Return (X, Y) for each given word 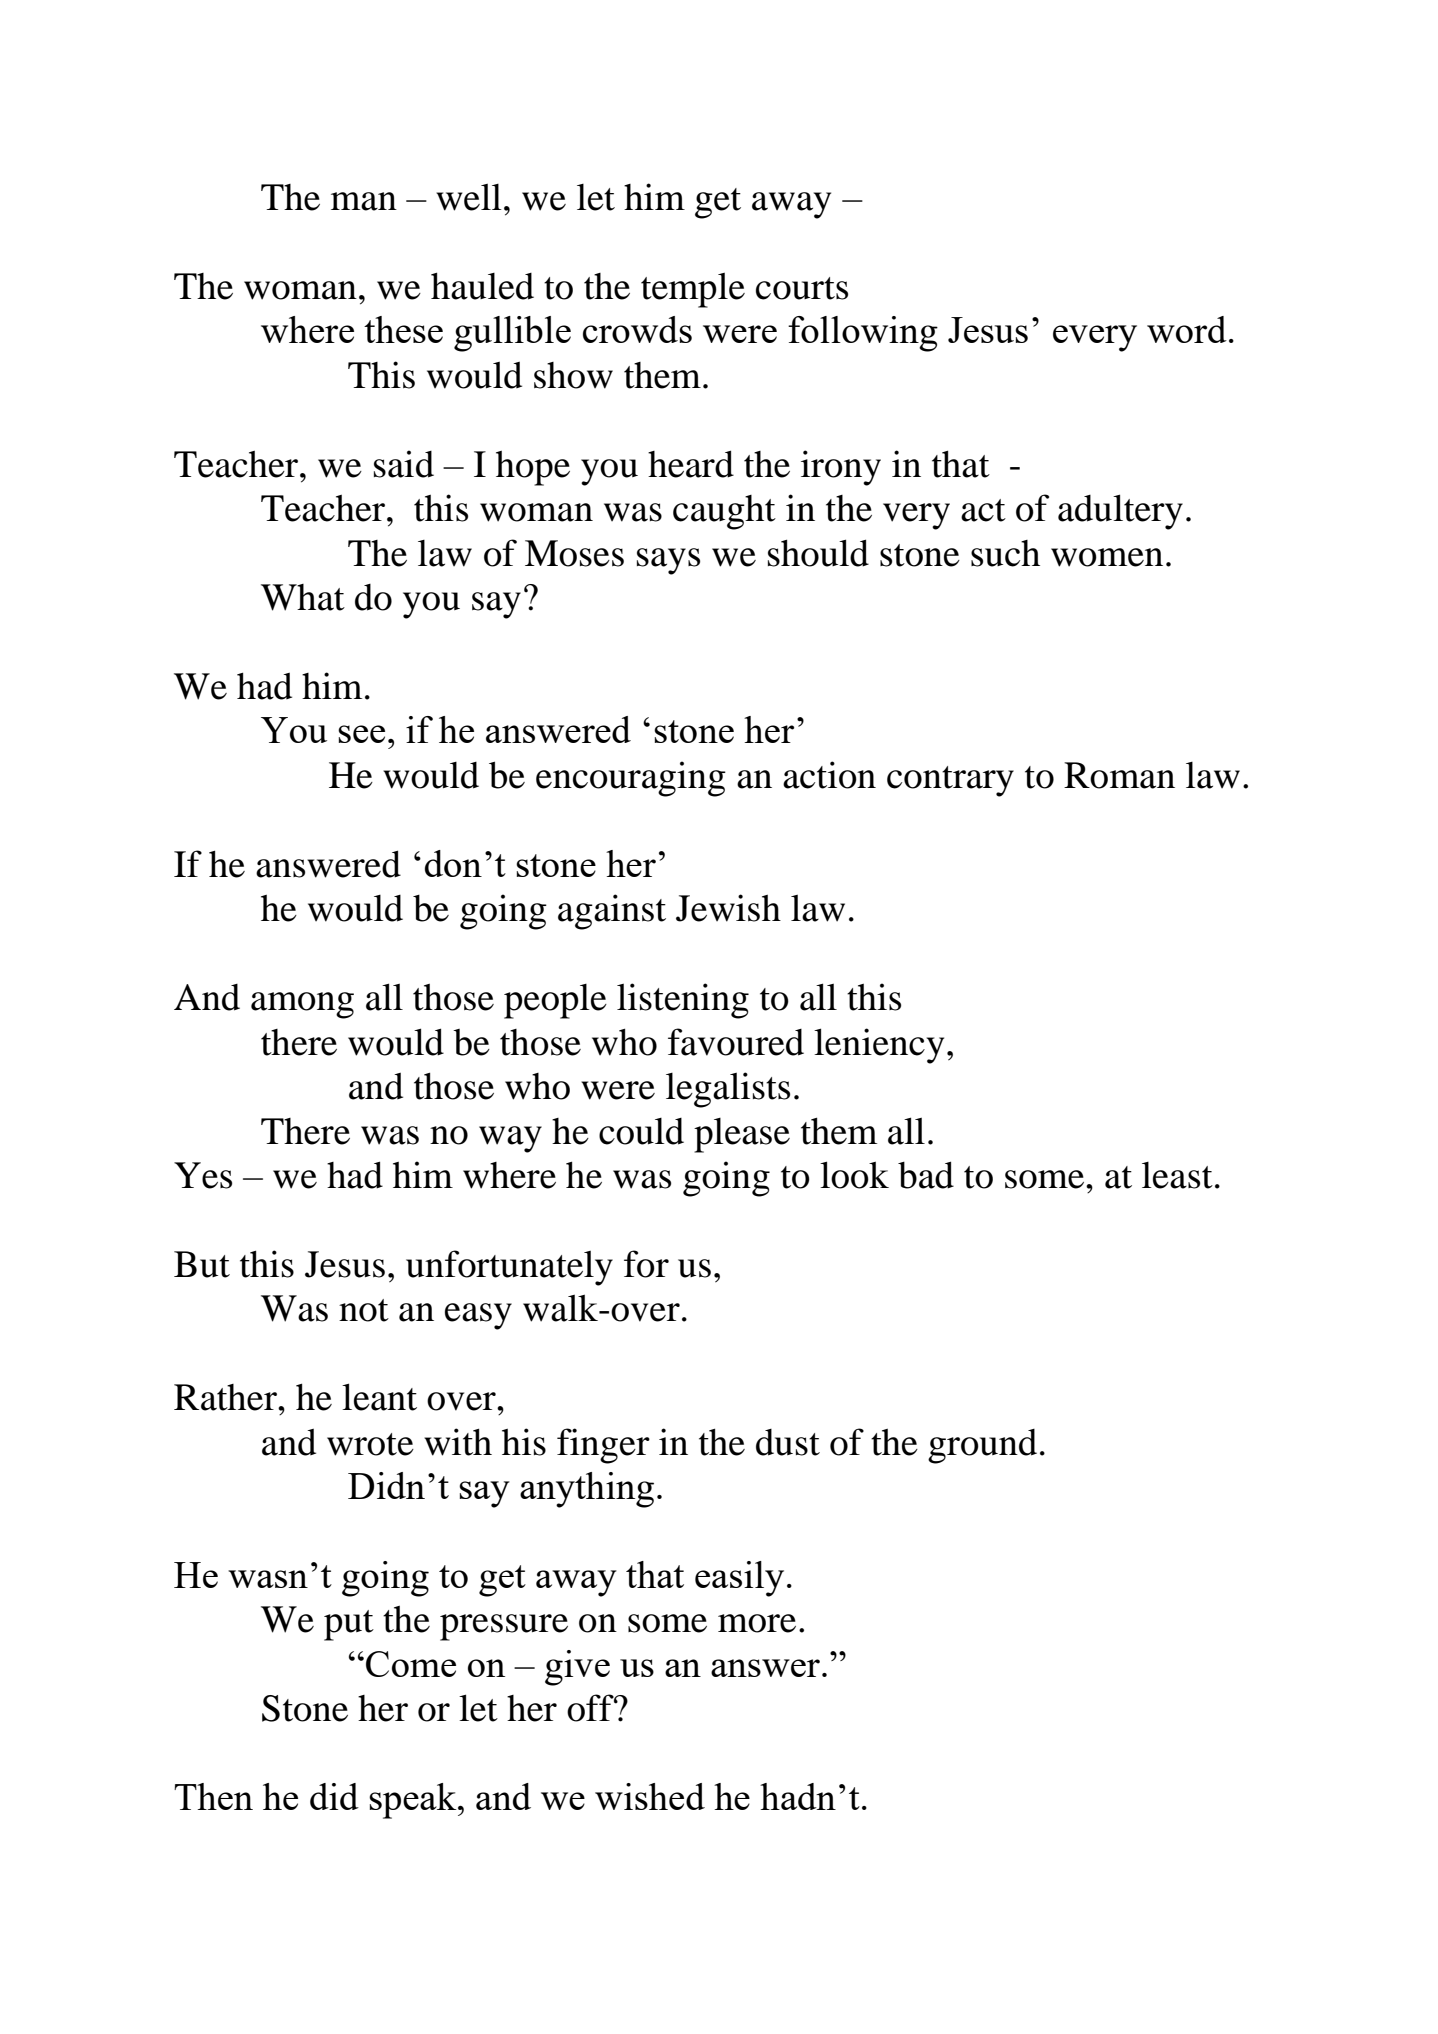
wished (650, 1796)
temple (693, 290)
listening (683, 1001)
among (302, 1005)
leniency (879, 1046)
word (1187, 329)
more (757, 1623)
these (403, 329)
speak (414, 1801)
